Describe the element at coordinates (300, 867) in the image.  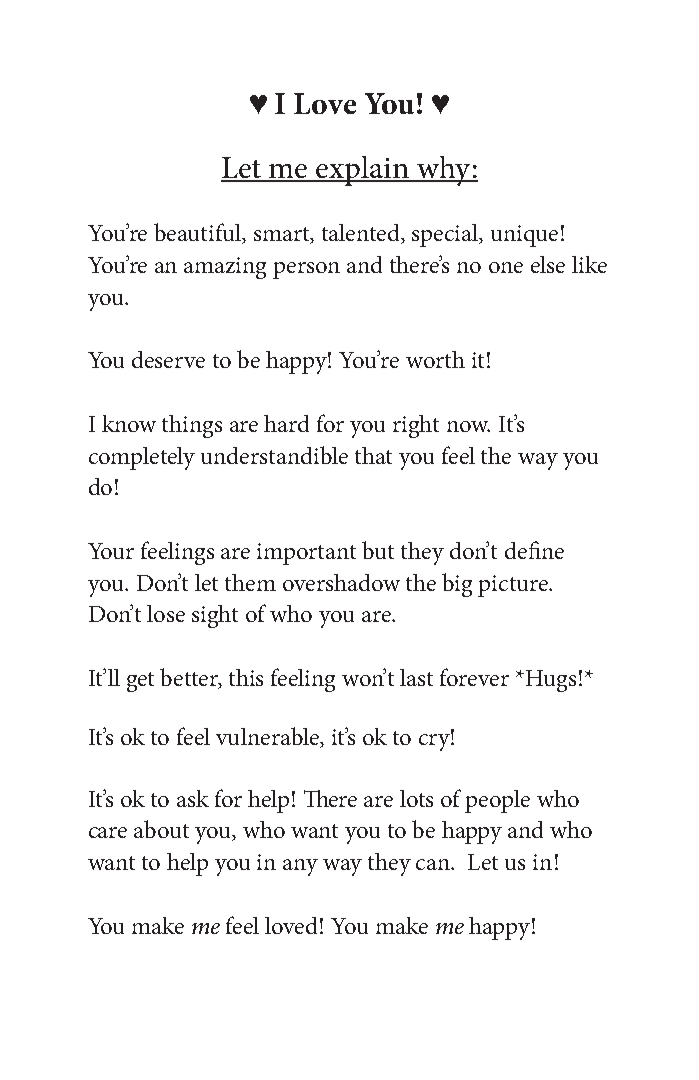
I see `any` at that location.
